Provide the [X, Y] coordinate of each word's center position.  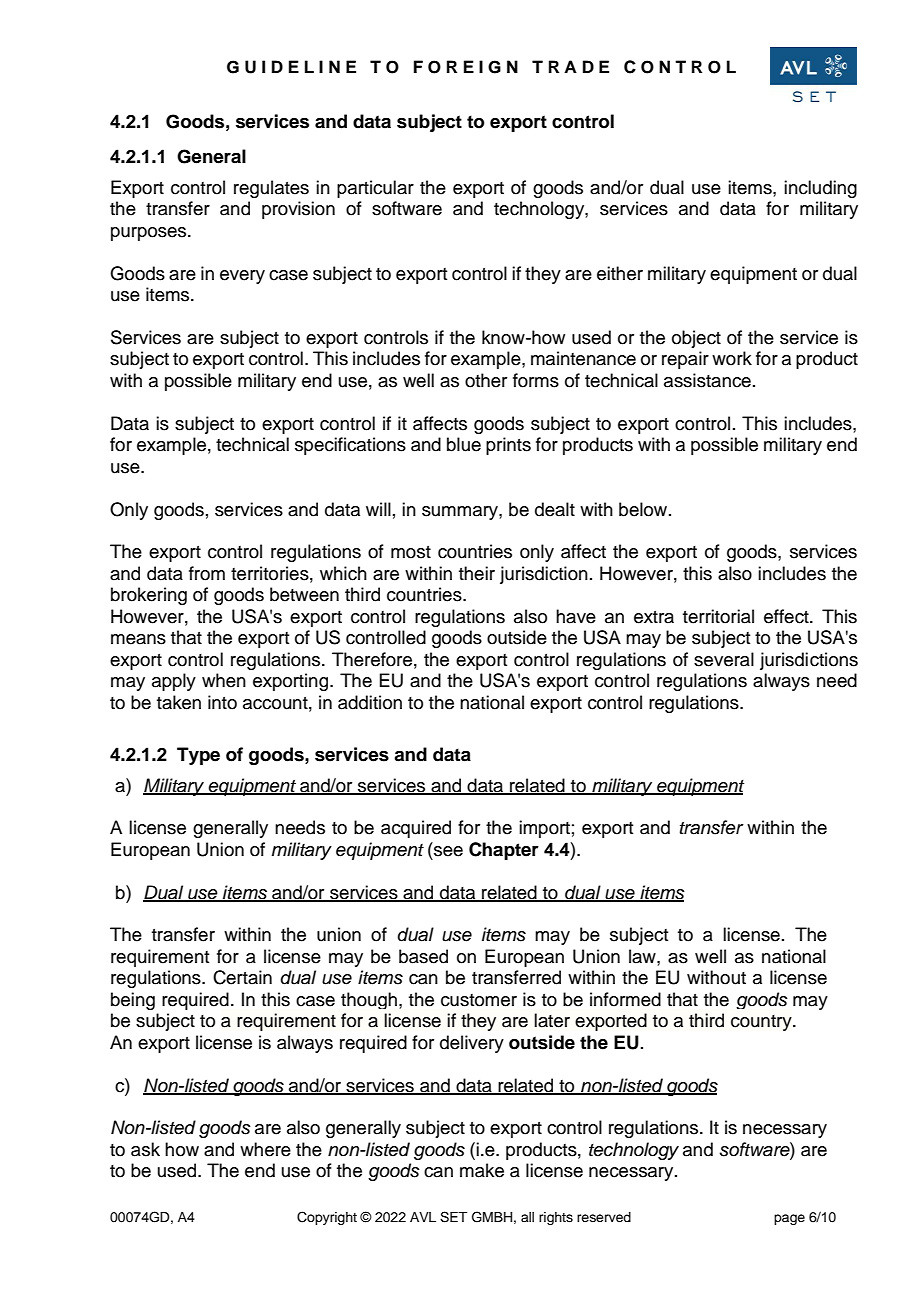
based [423, 956]
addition [370, 702]
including [820, 189]
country [762, 1023]
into [222, 702]
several [724, 659]
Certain [242, 977]
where [265, 1149]
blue [464, 444]
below [644, 509]
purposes [150, 234]
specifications [350, 446]
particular [375, 189]
